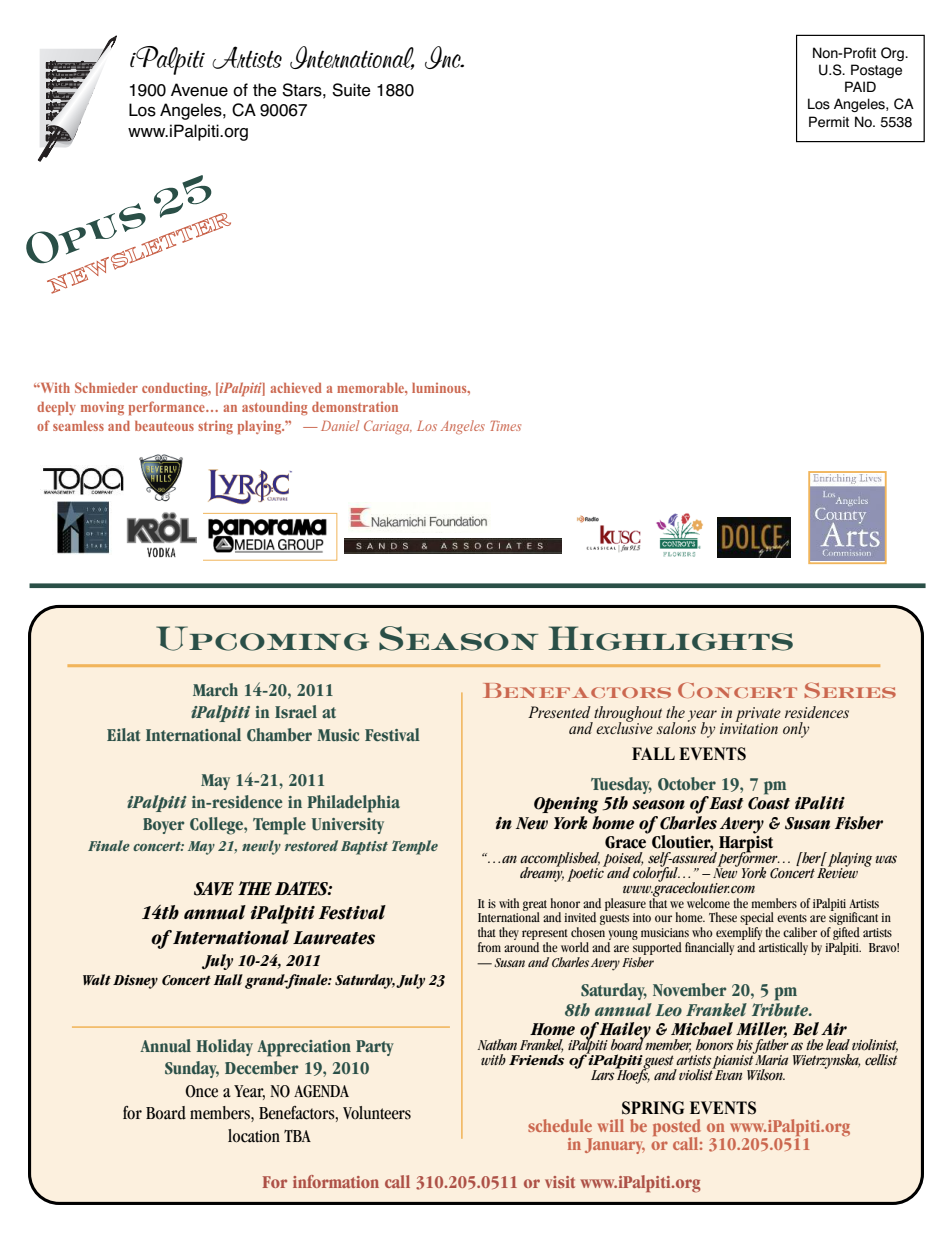 The height and width of the page is (1233, 952). Describe the element at coordinates (670, 638) in the page. I see `Highlights` at that location.
